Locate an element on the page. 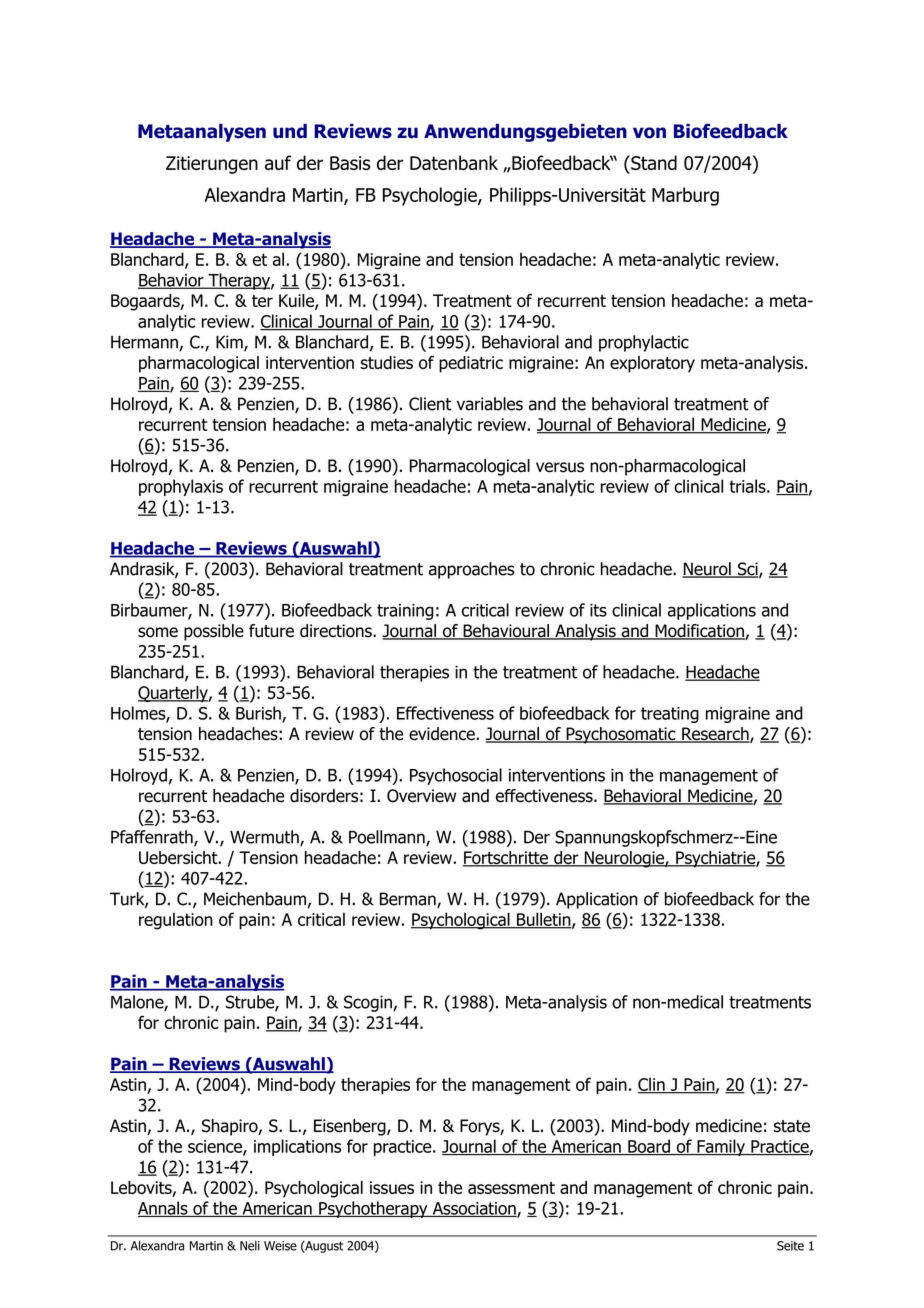 This document has height=1308, width=924. Annals is located at coordinates (164, 1209).
